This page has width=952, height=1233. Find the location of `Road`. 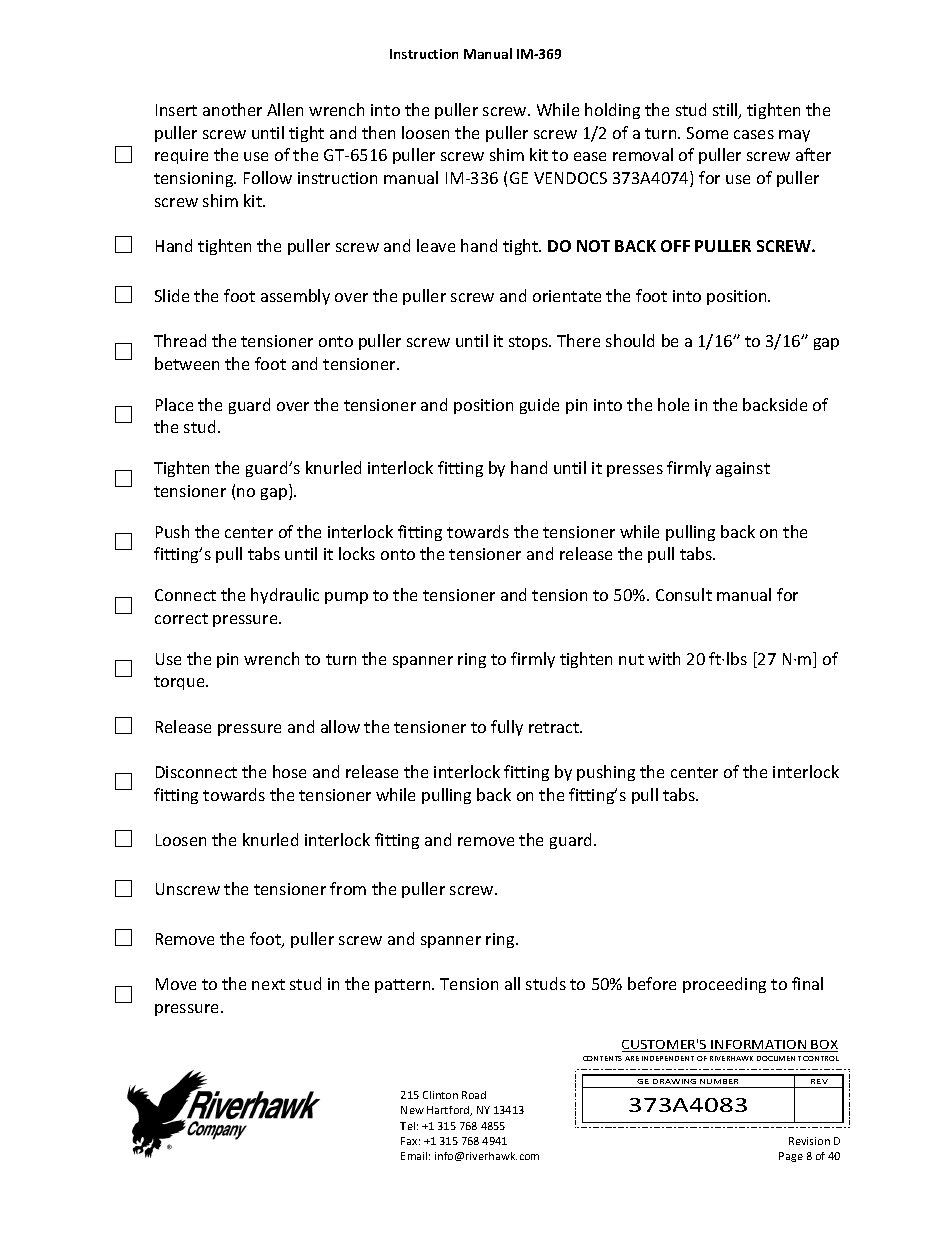

Road is located at coordinates (474, 1095).
